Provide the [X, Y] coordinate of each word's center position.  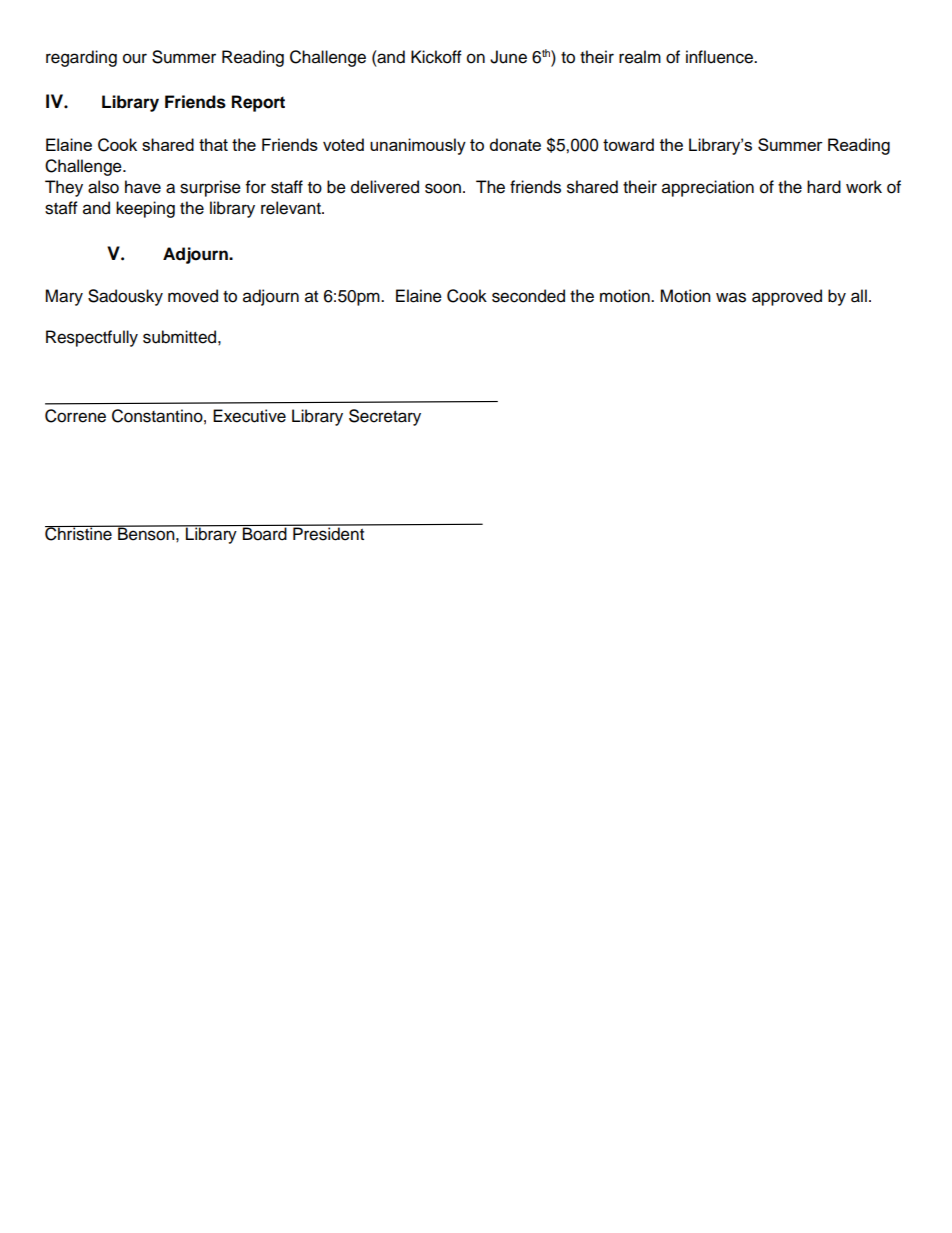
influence [720, 57]
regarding [81, 58]
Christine [79, 533]
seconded [528, 296]
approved [787, 297]
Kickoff [436, 57]
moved [193, 296]
